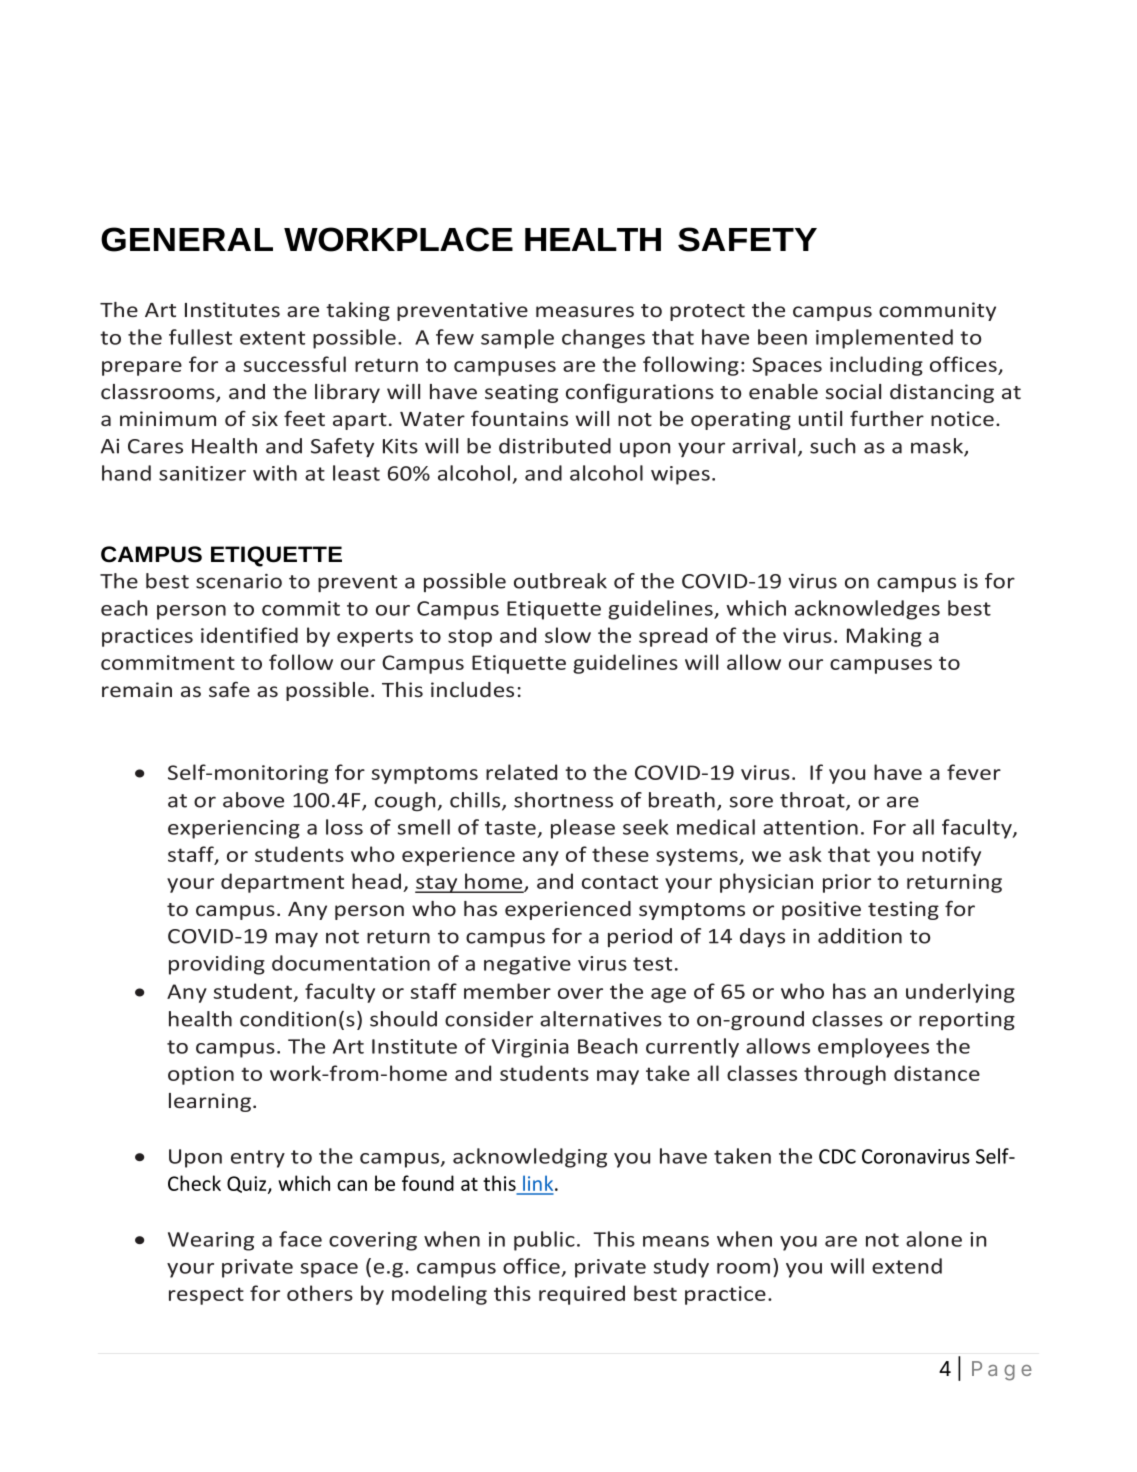 This image has width=1137, height=1472. I want to click on above, so click(253, 800).
